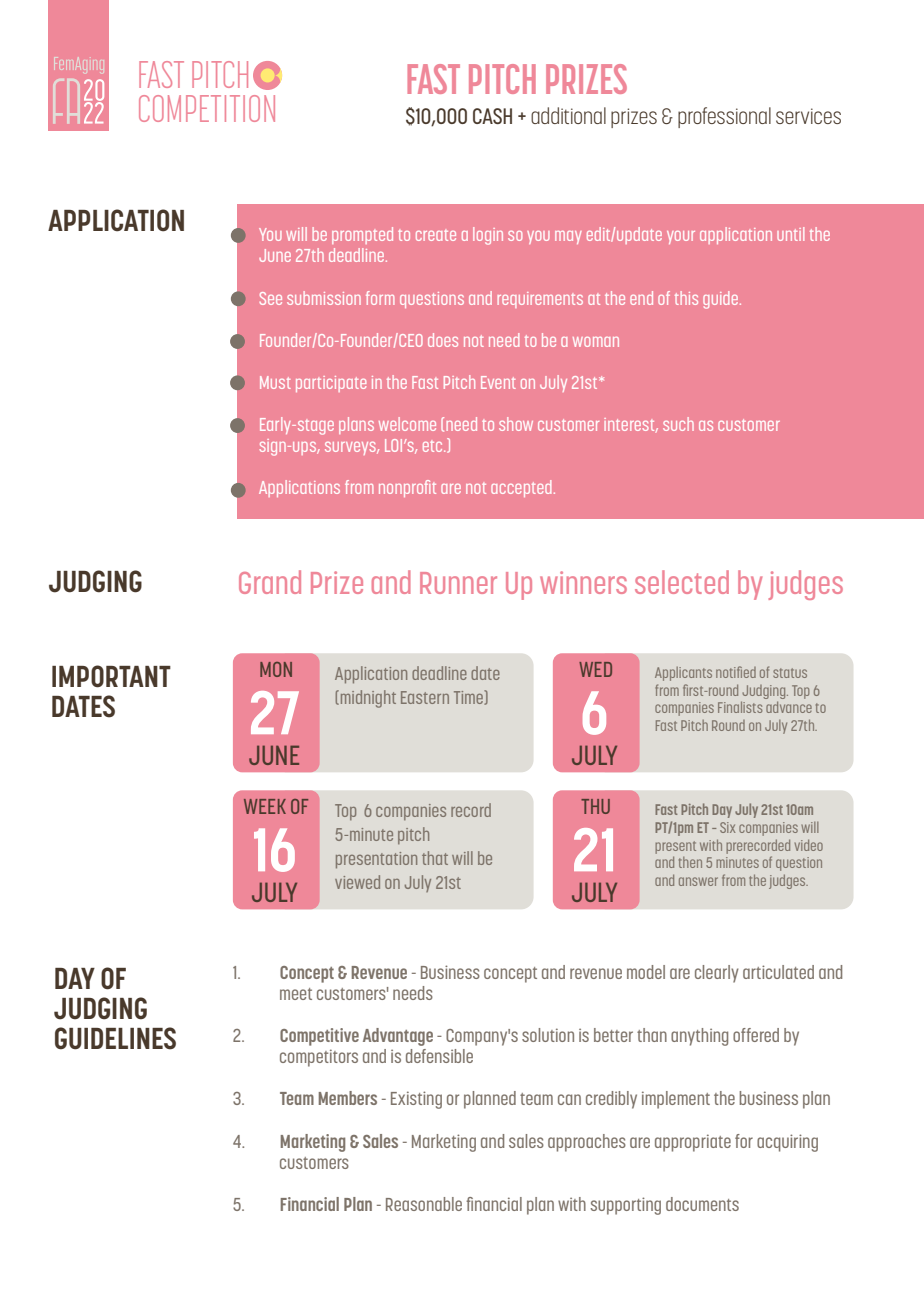 Image resolution: width=924 pixels, height=1308 pixels. Describe the element at coordinates (425, 697) in the image. I see `Eastern` at that location.
